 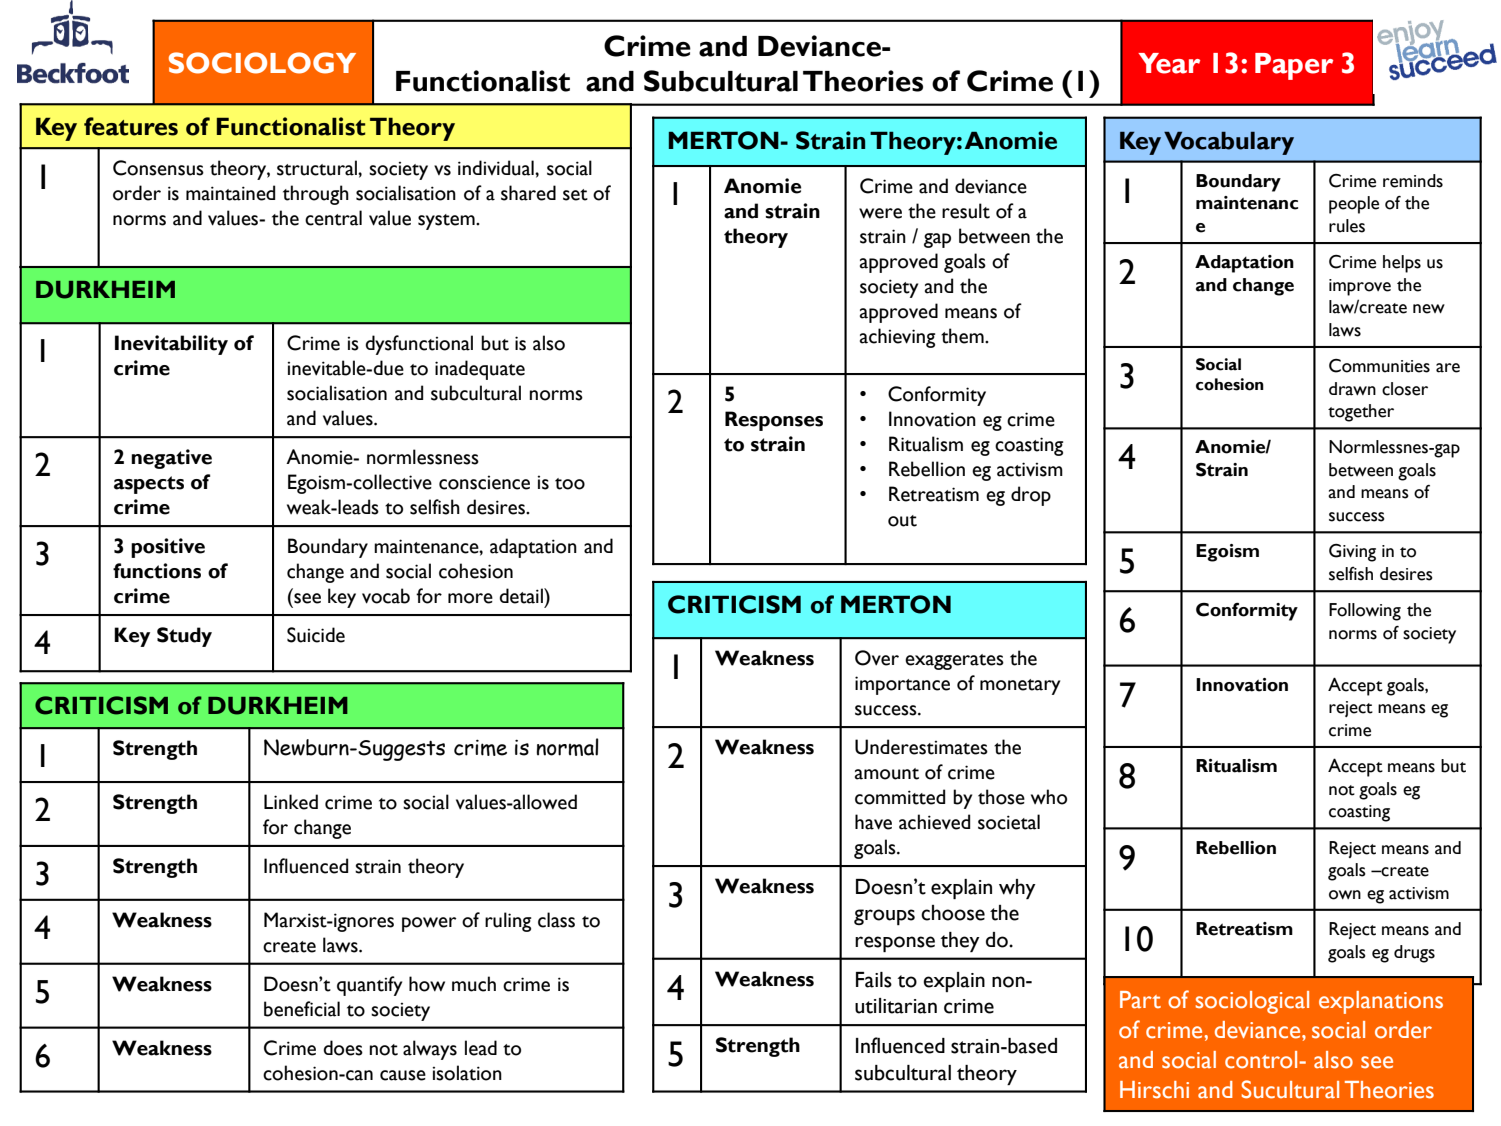 I want to click on SOCIOLOGY, so click(x=262, y=63).
